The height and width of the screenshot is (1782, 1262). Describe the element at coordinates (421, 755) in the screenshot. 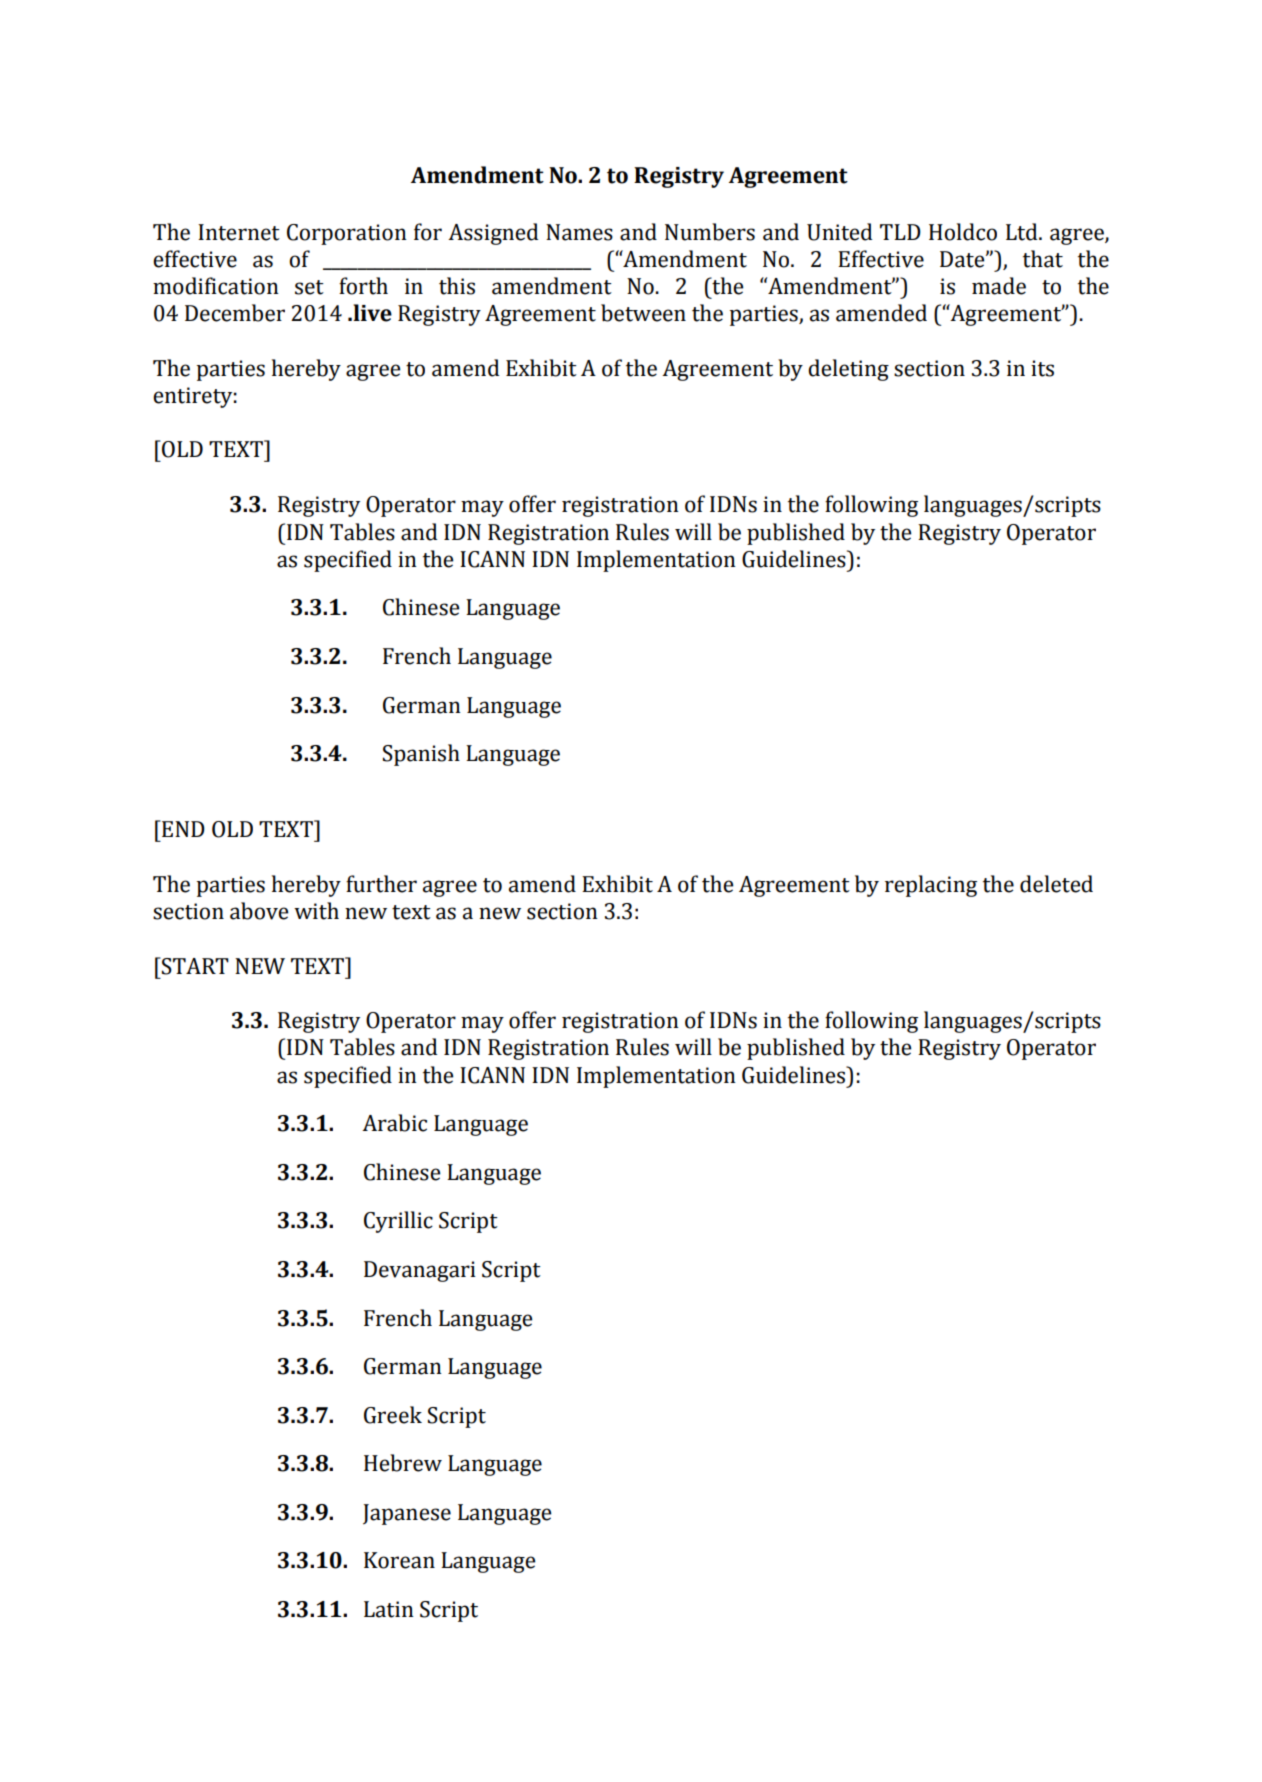

I see `Spanish` at that location.
